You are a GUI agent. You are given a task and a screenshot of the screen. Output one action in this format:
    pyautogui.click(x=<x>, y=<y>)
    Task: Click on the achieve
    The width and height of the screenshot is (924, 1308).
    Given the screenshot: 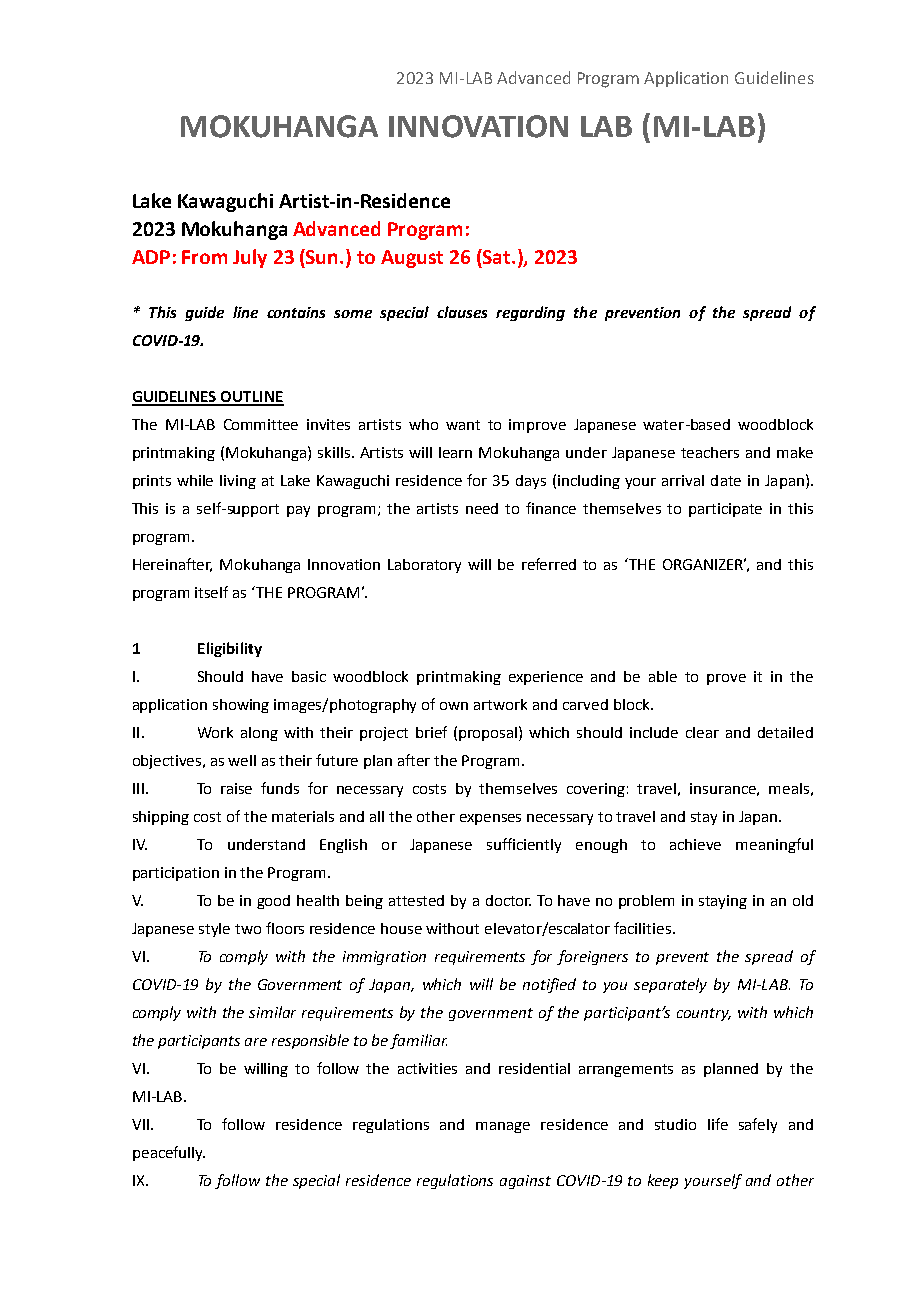 What is the action you would take?
    pyautogui.click(x=695, y=844)
